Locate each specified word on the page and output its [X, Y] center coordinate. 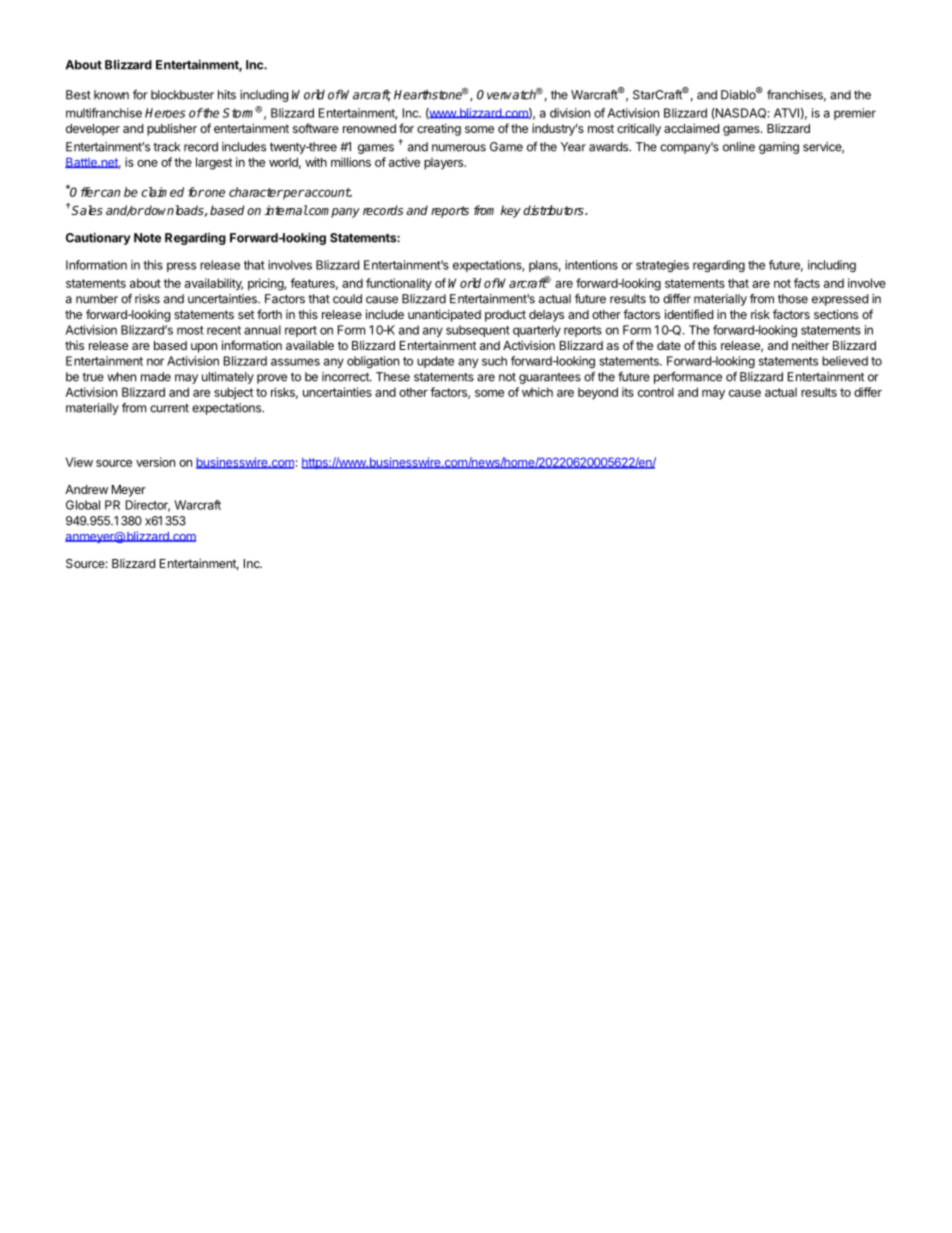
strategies [662, 266]
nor [155, 362]
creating [439, 129]
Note [147, 238]
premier [855, 114]
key [511, 211]
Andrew [86, 489]
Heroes [165, 113]
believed [845, 361]
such [494, 361]
